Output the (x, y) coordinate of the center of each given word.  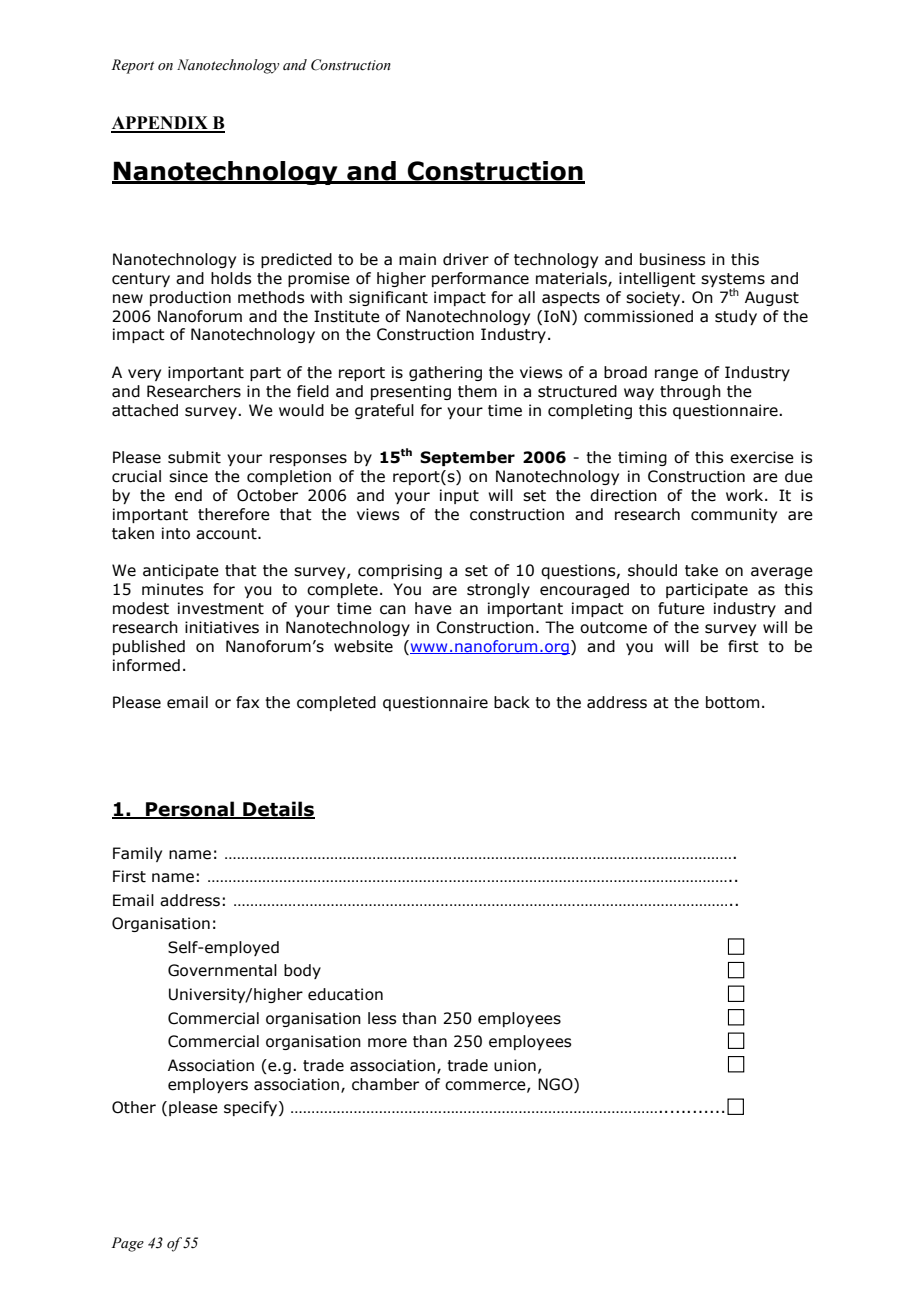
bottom (732, 702)
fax (247, 702)
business (672, 259)
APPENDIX (160, 124)
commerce (486, 1086)
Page (127, 1244)
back (512, 702)
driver (466, 259)
